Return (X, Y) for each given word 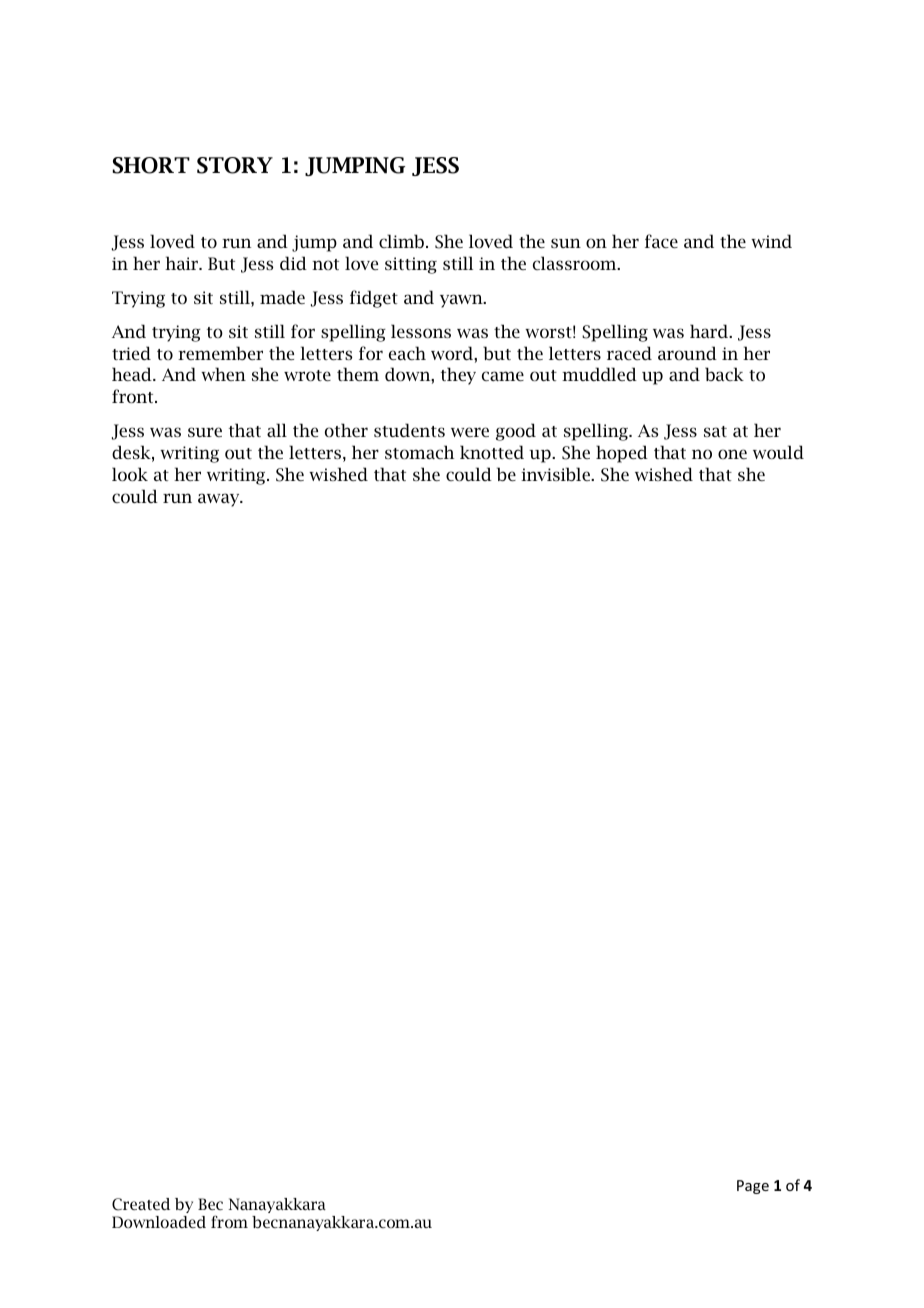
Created (141, 1204)
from (229, 1221)
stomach (419, 452)
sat (715, 431)
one (732, 454)
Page (753, 1187)
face (661, 241)
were (470, 432)
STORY (235, 165)
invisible (556, 474)
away (220, 500)
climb (401, 241)
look (130, 474)
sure (205, 432)
